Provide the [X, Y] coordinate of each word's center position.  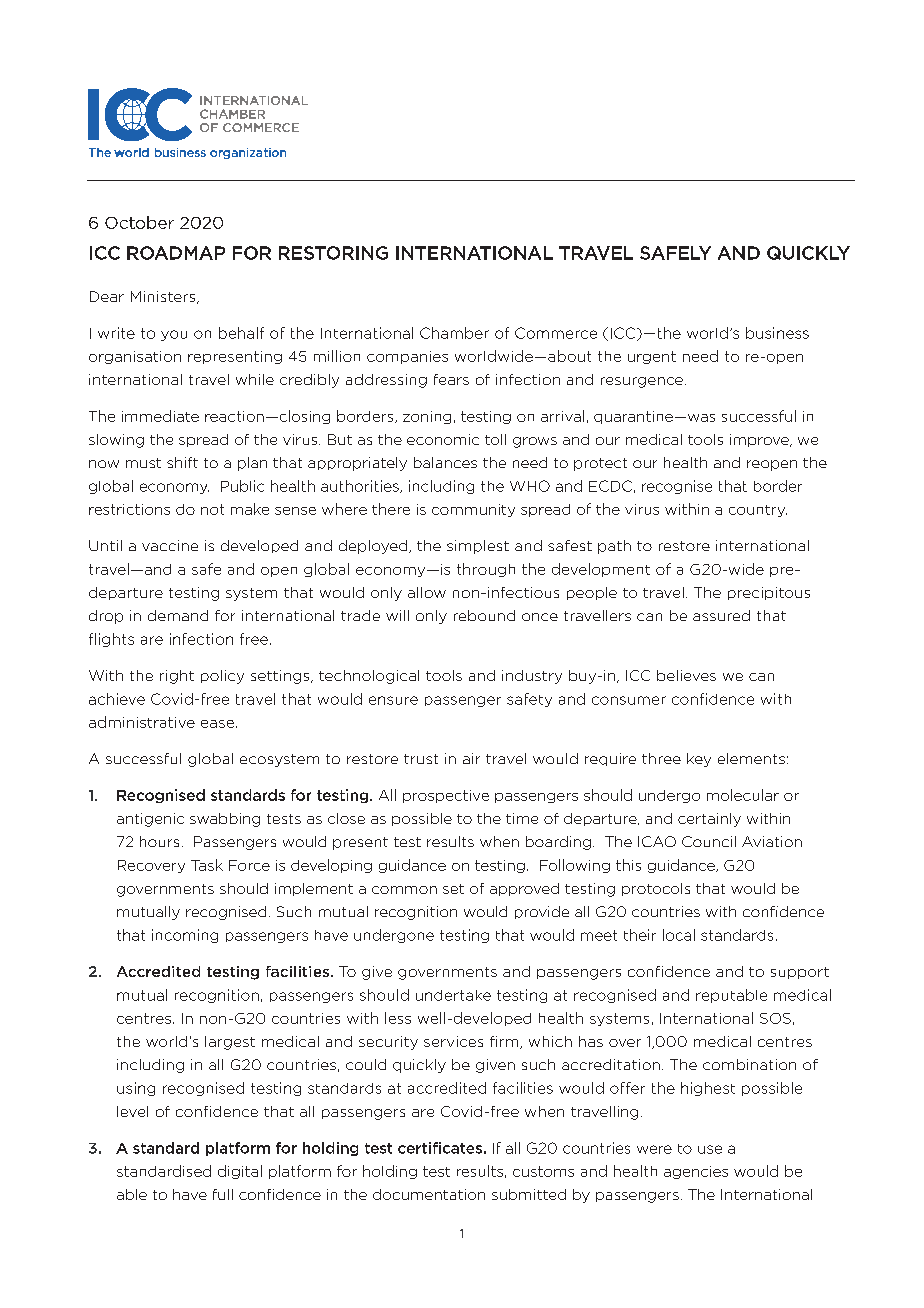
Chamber [454, 333]
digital [240, 1172]
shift [182, 462]
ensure [393, 700]
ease [217, 724]
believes [686, 675]
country [758, 511]
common [404, 890]
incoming [185, 936]
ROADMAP [176, 253]
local [679, 935]
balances [445, 462]
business [777, 333]
